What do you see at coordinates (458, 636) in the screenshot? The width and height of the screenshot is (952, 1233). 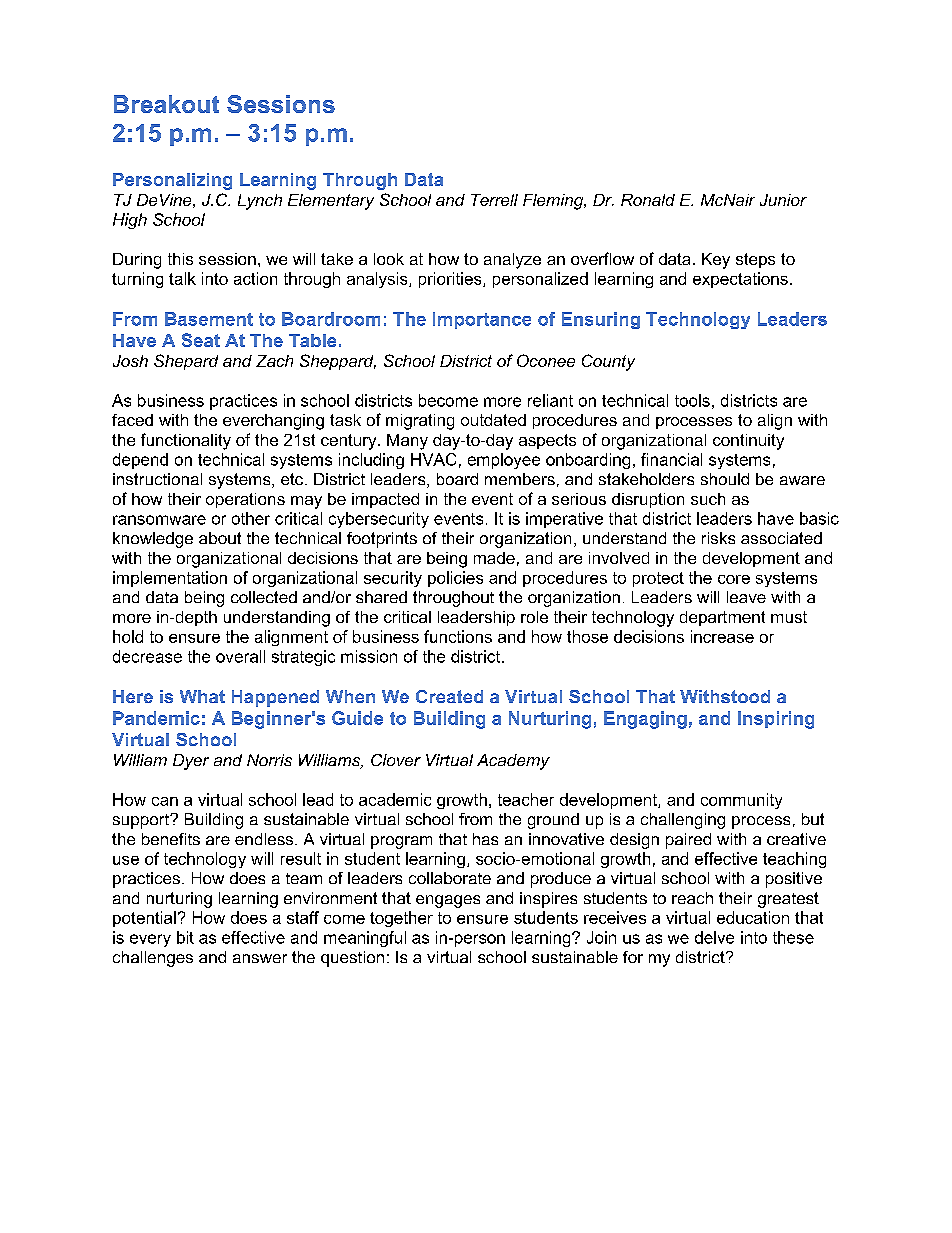 I see `functions` at bounding box center [458, 636].
